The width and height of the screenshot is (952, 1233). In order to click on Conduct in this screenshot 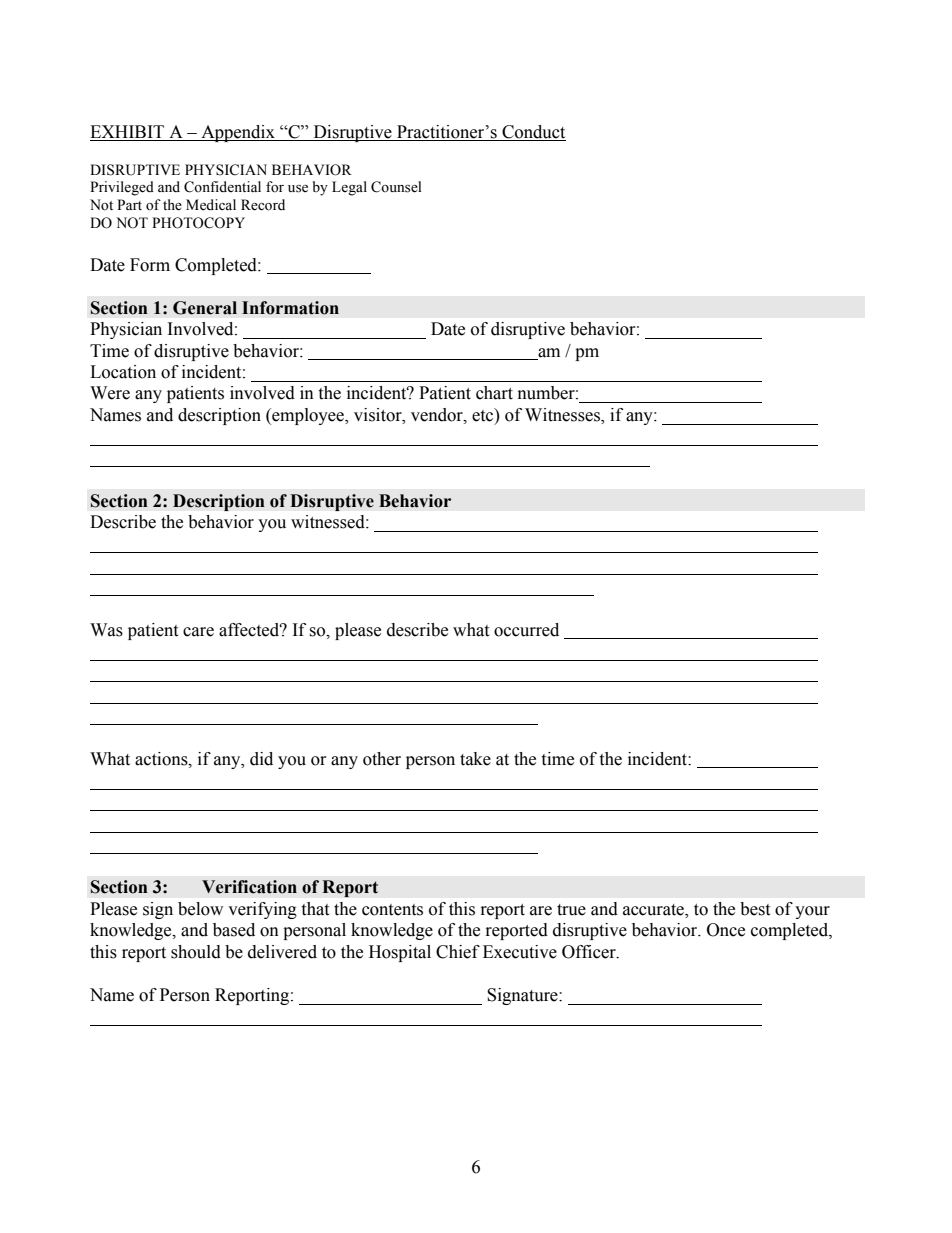, I will do `click(533, 133)`.
